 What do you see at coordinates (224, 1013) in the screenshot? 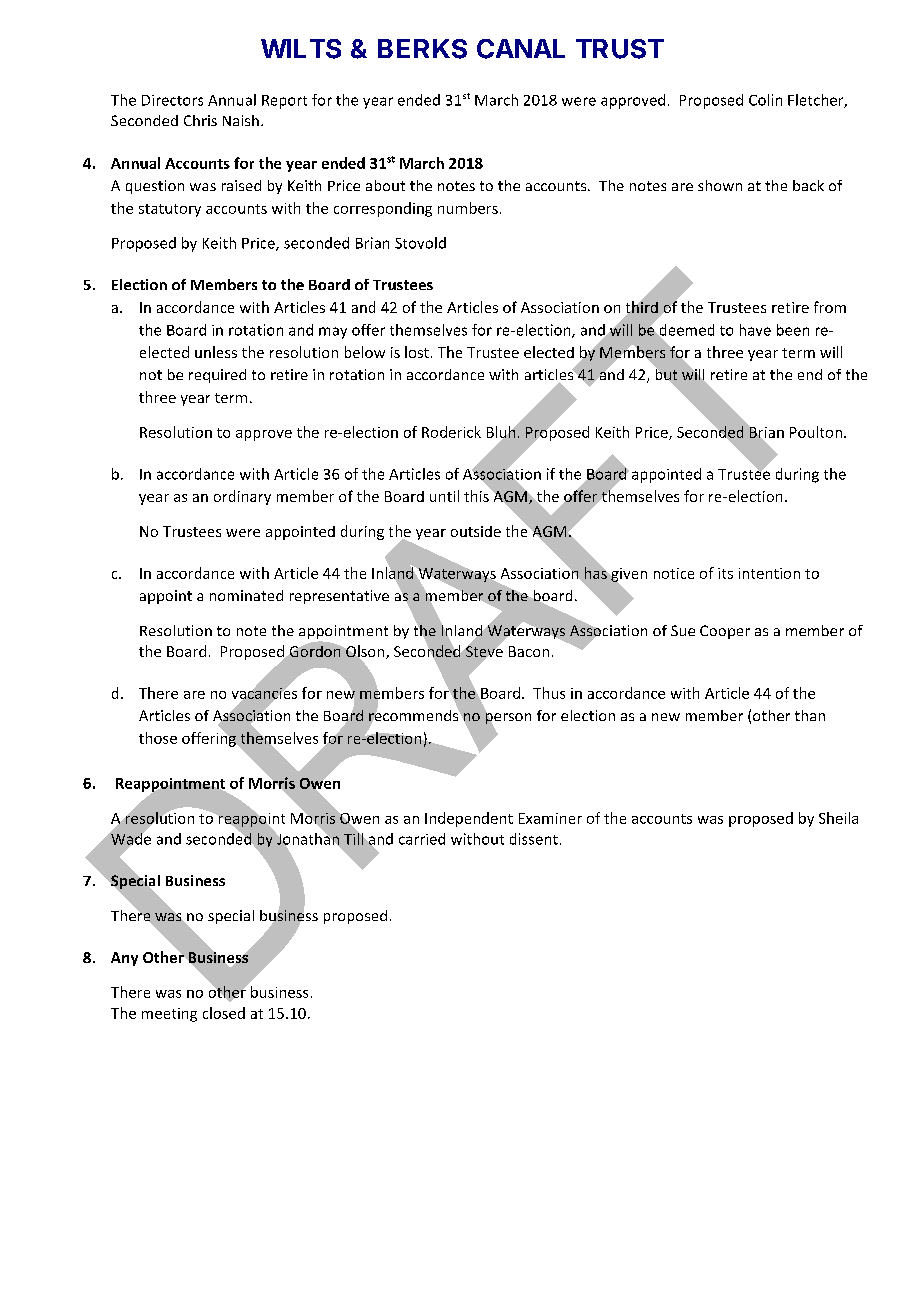
I see `closed` at bounding box center [224, 1013].
